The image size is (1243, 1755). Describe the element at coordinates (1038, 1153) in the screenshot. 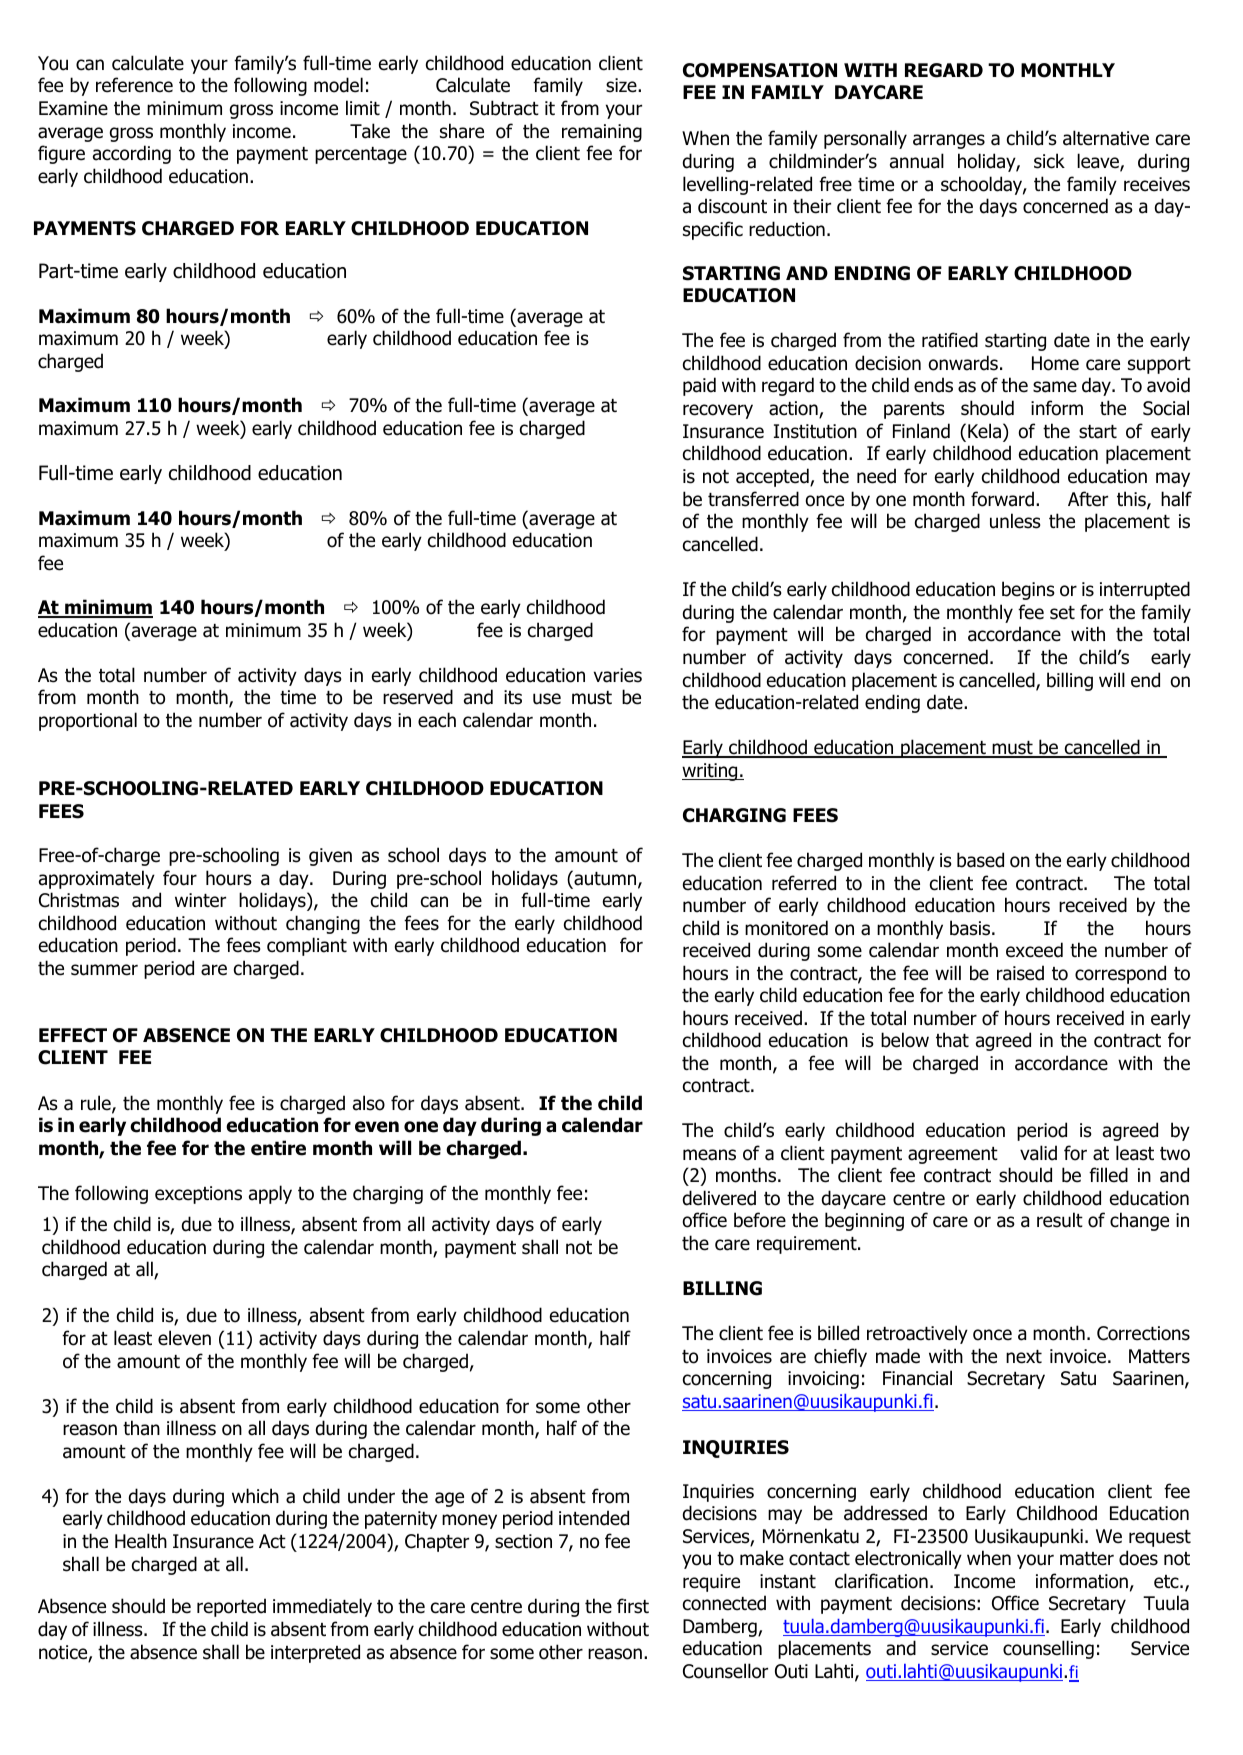

I see `valid` at that location.
